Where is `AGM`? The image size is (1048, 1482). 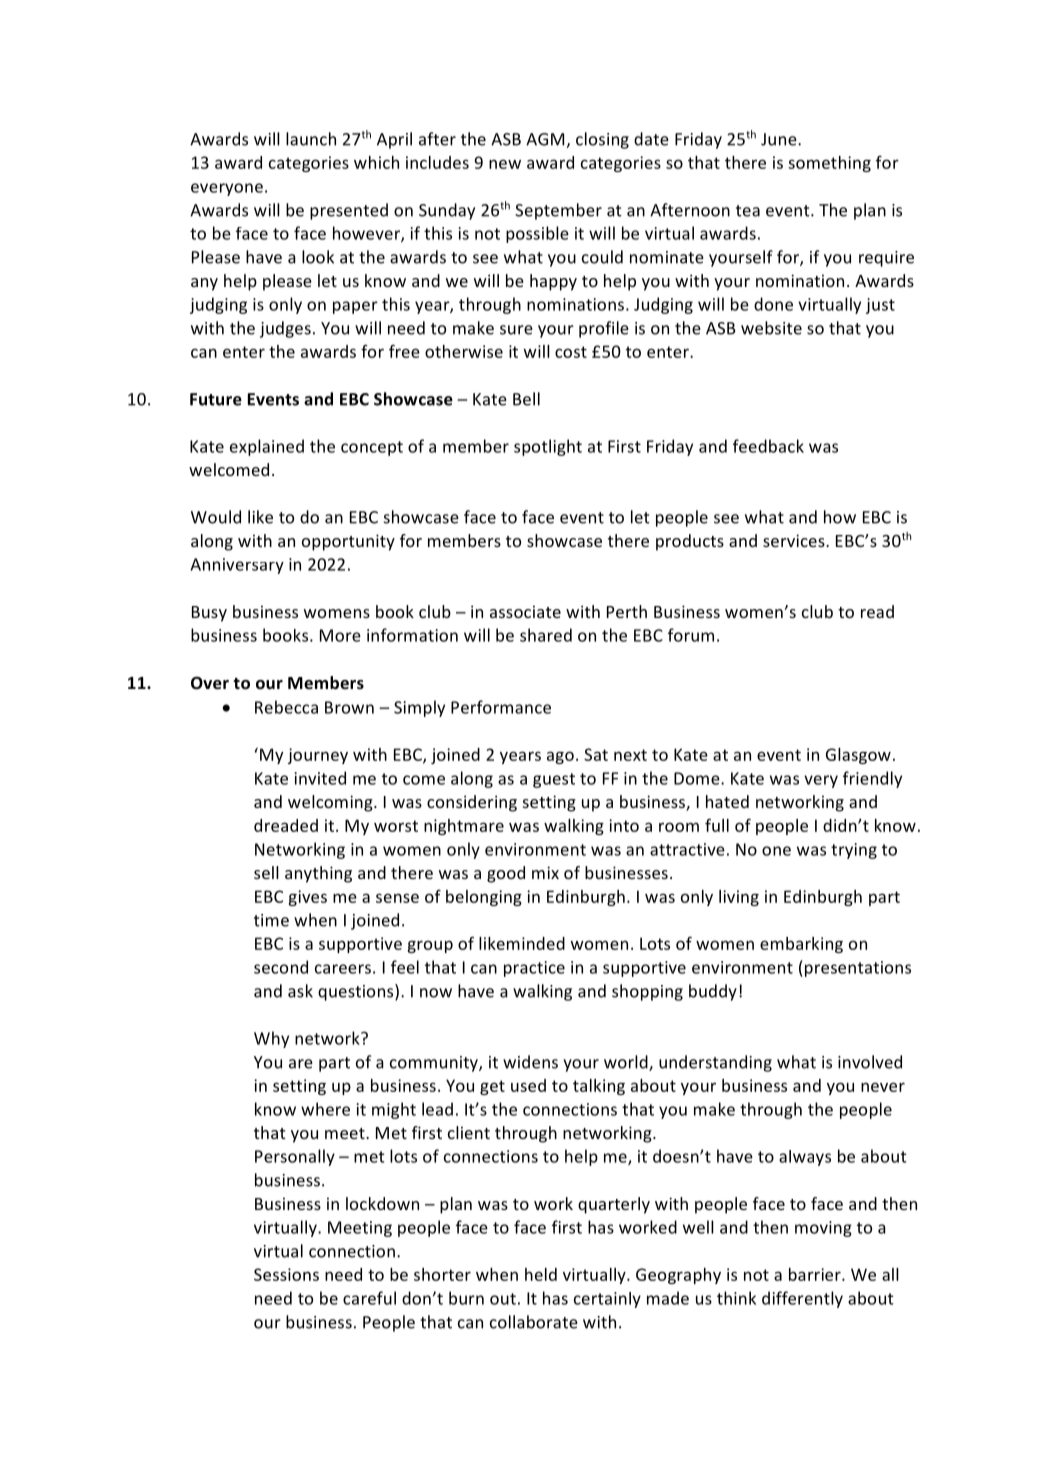 AGM is located at coordinates (546, 140).
